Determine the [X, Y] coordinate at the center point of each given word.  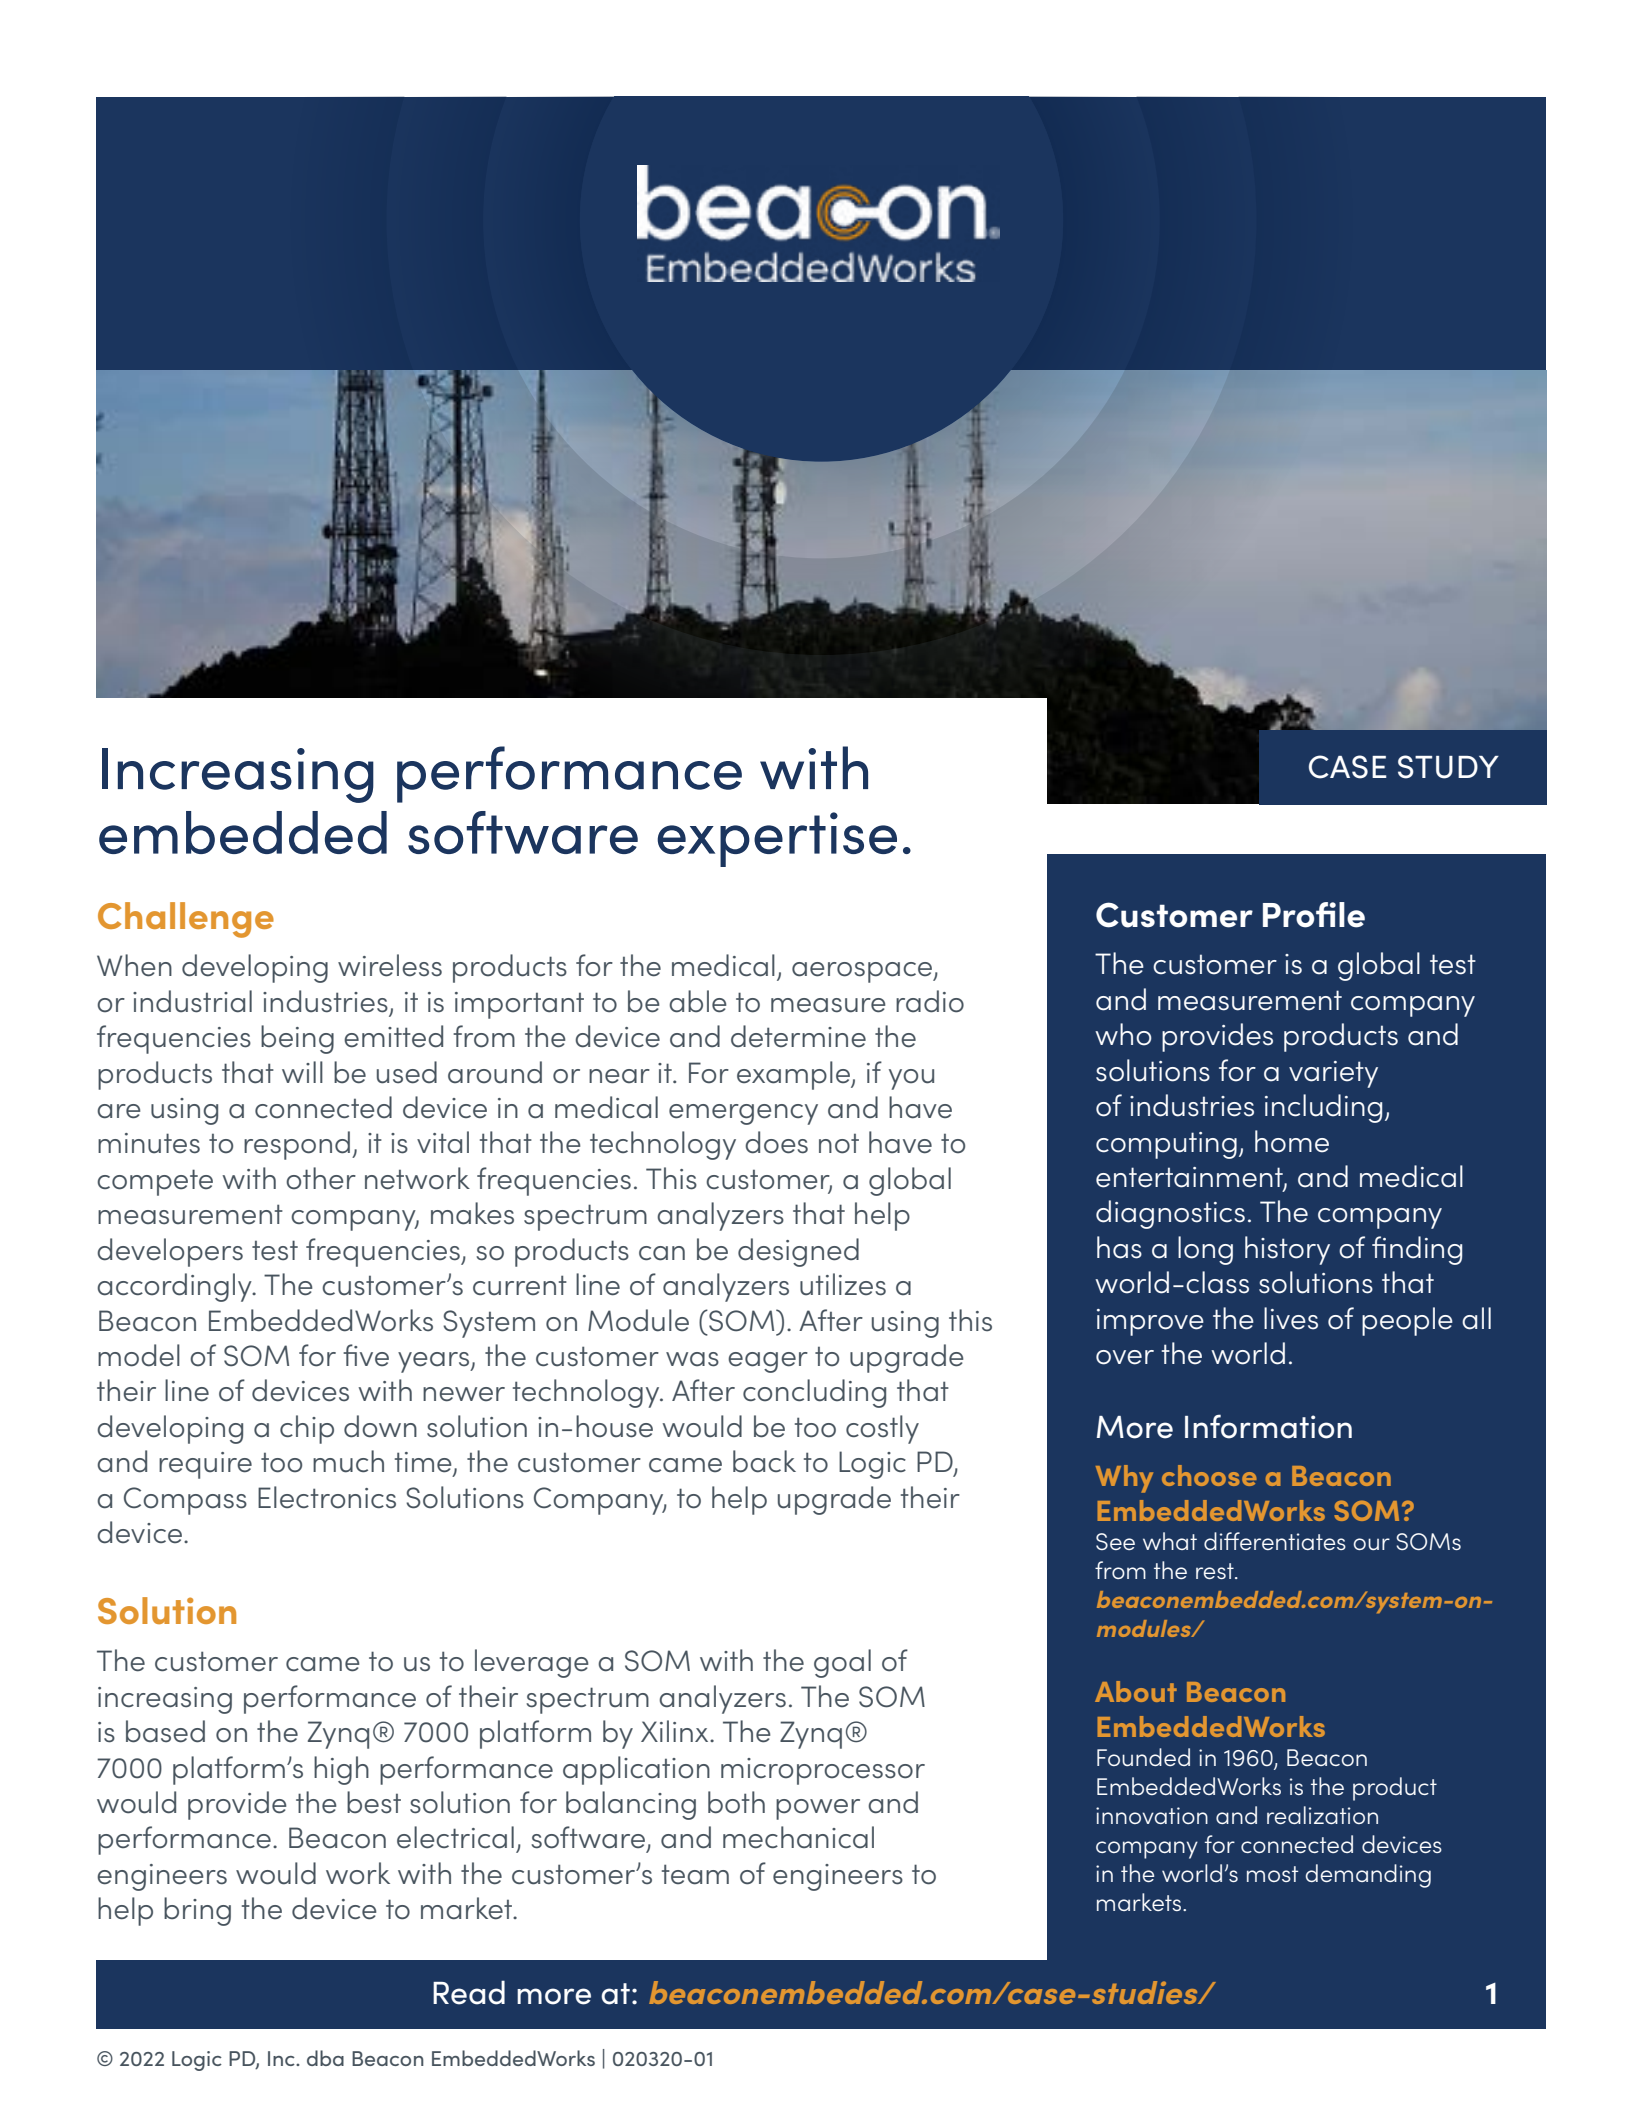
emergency [743, 1114]
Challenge [186, 920]
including [1323, 1108]
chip [307, 1429]
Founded [1143, 1757]
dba [325, 2058]
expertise [777, 839]
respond [298, 1145]
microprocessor [823, 1771]
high [341, 1770]
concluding [814, 1393]
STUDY [1448, 767]
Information [1268, 1426]
